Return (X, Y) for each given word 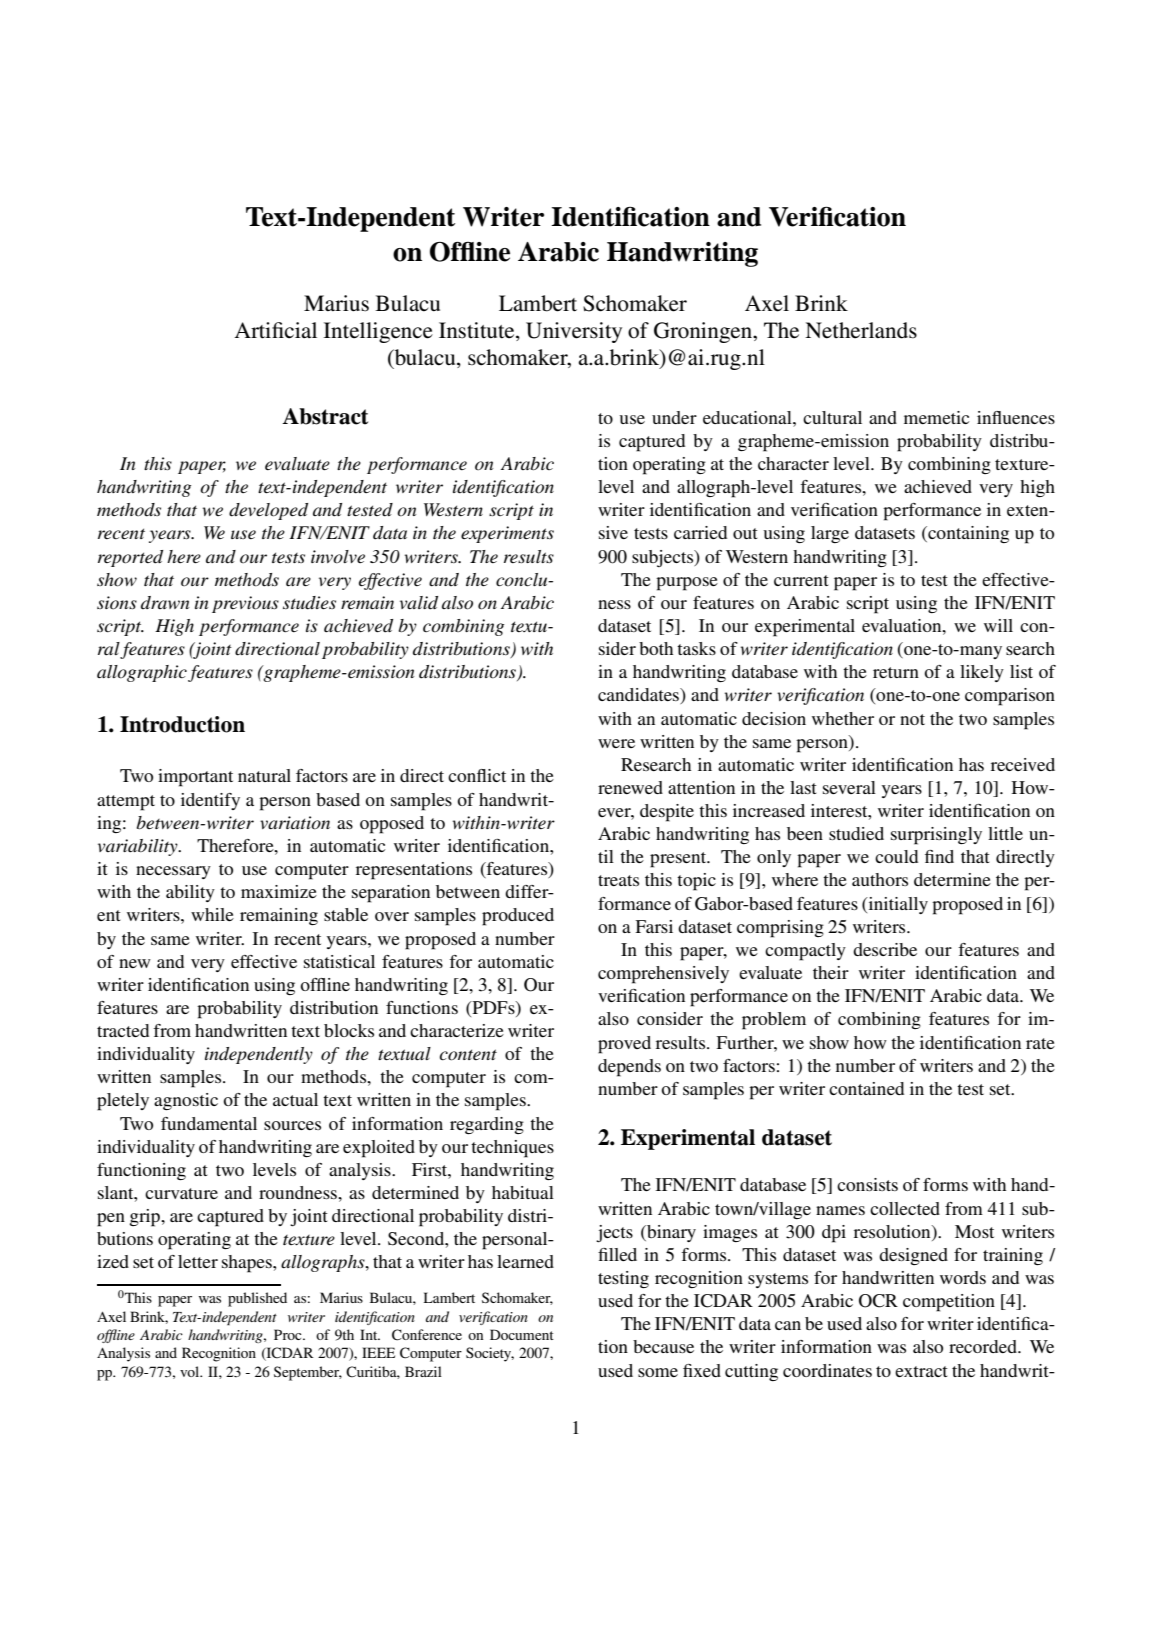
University (574, 332)
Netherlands (861, 330)
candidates (639, 696)
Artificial (276, 330)
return (896, 672)
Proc (289, 1334)
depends (629, 1068)
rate (1040, 1043)
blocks (349, 1030)
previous (245, 604)
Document (522, 1334)
